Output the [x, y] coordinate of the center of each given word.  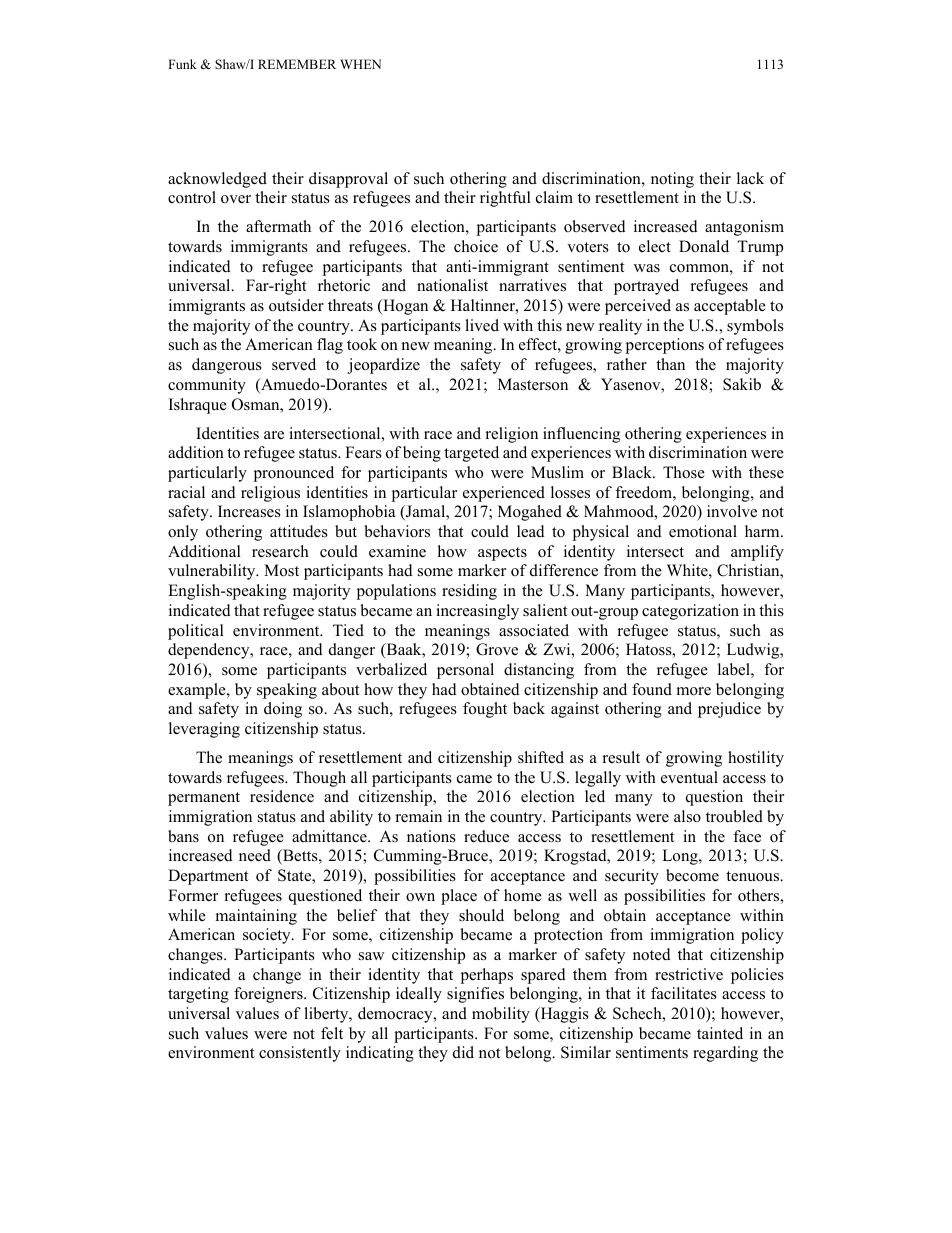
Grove [497, 649]
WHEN [360, 64]
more [694, 691]
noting [672, 180]
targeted [471, 454]
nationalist [452, 285]
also [687, 816]
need [255, 855]
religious [270, 494]
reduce [486, 836]
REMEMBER [297, 64]
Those [684, 472]
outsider [296, 305]
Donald [704, 246]
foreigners [269, 995]
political [196, 632]
